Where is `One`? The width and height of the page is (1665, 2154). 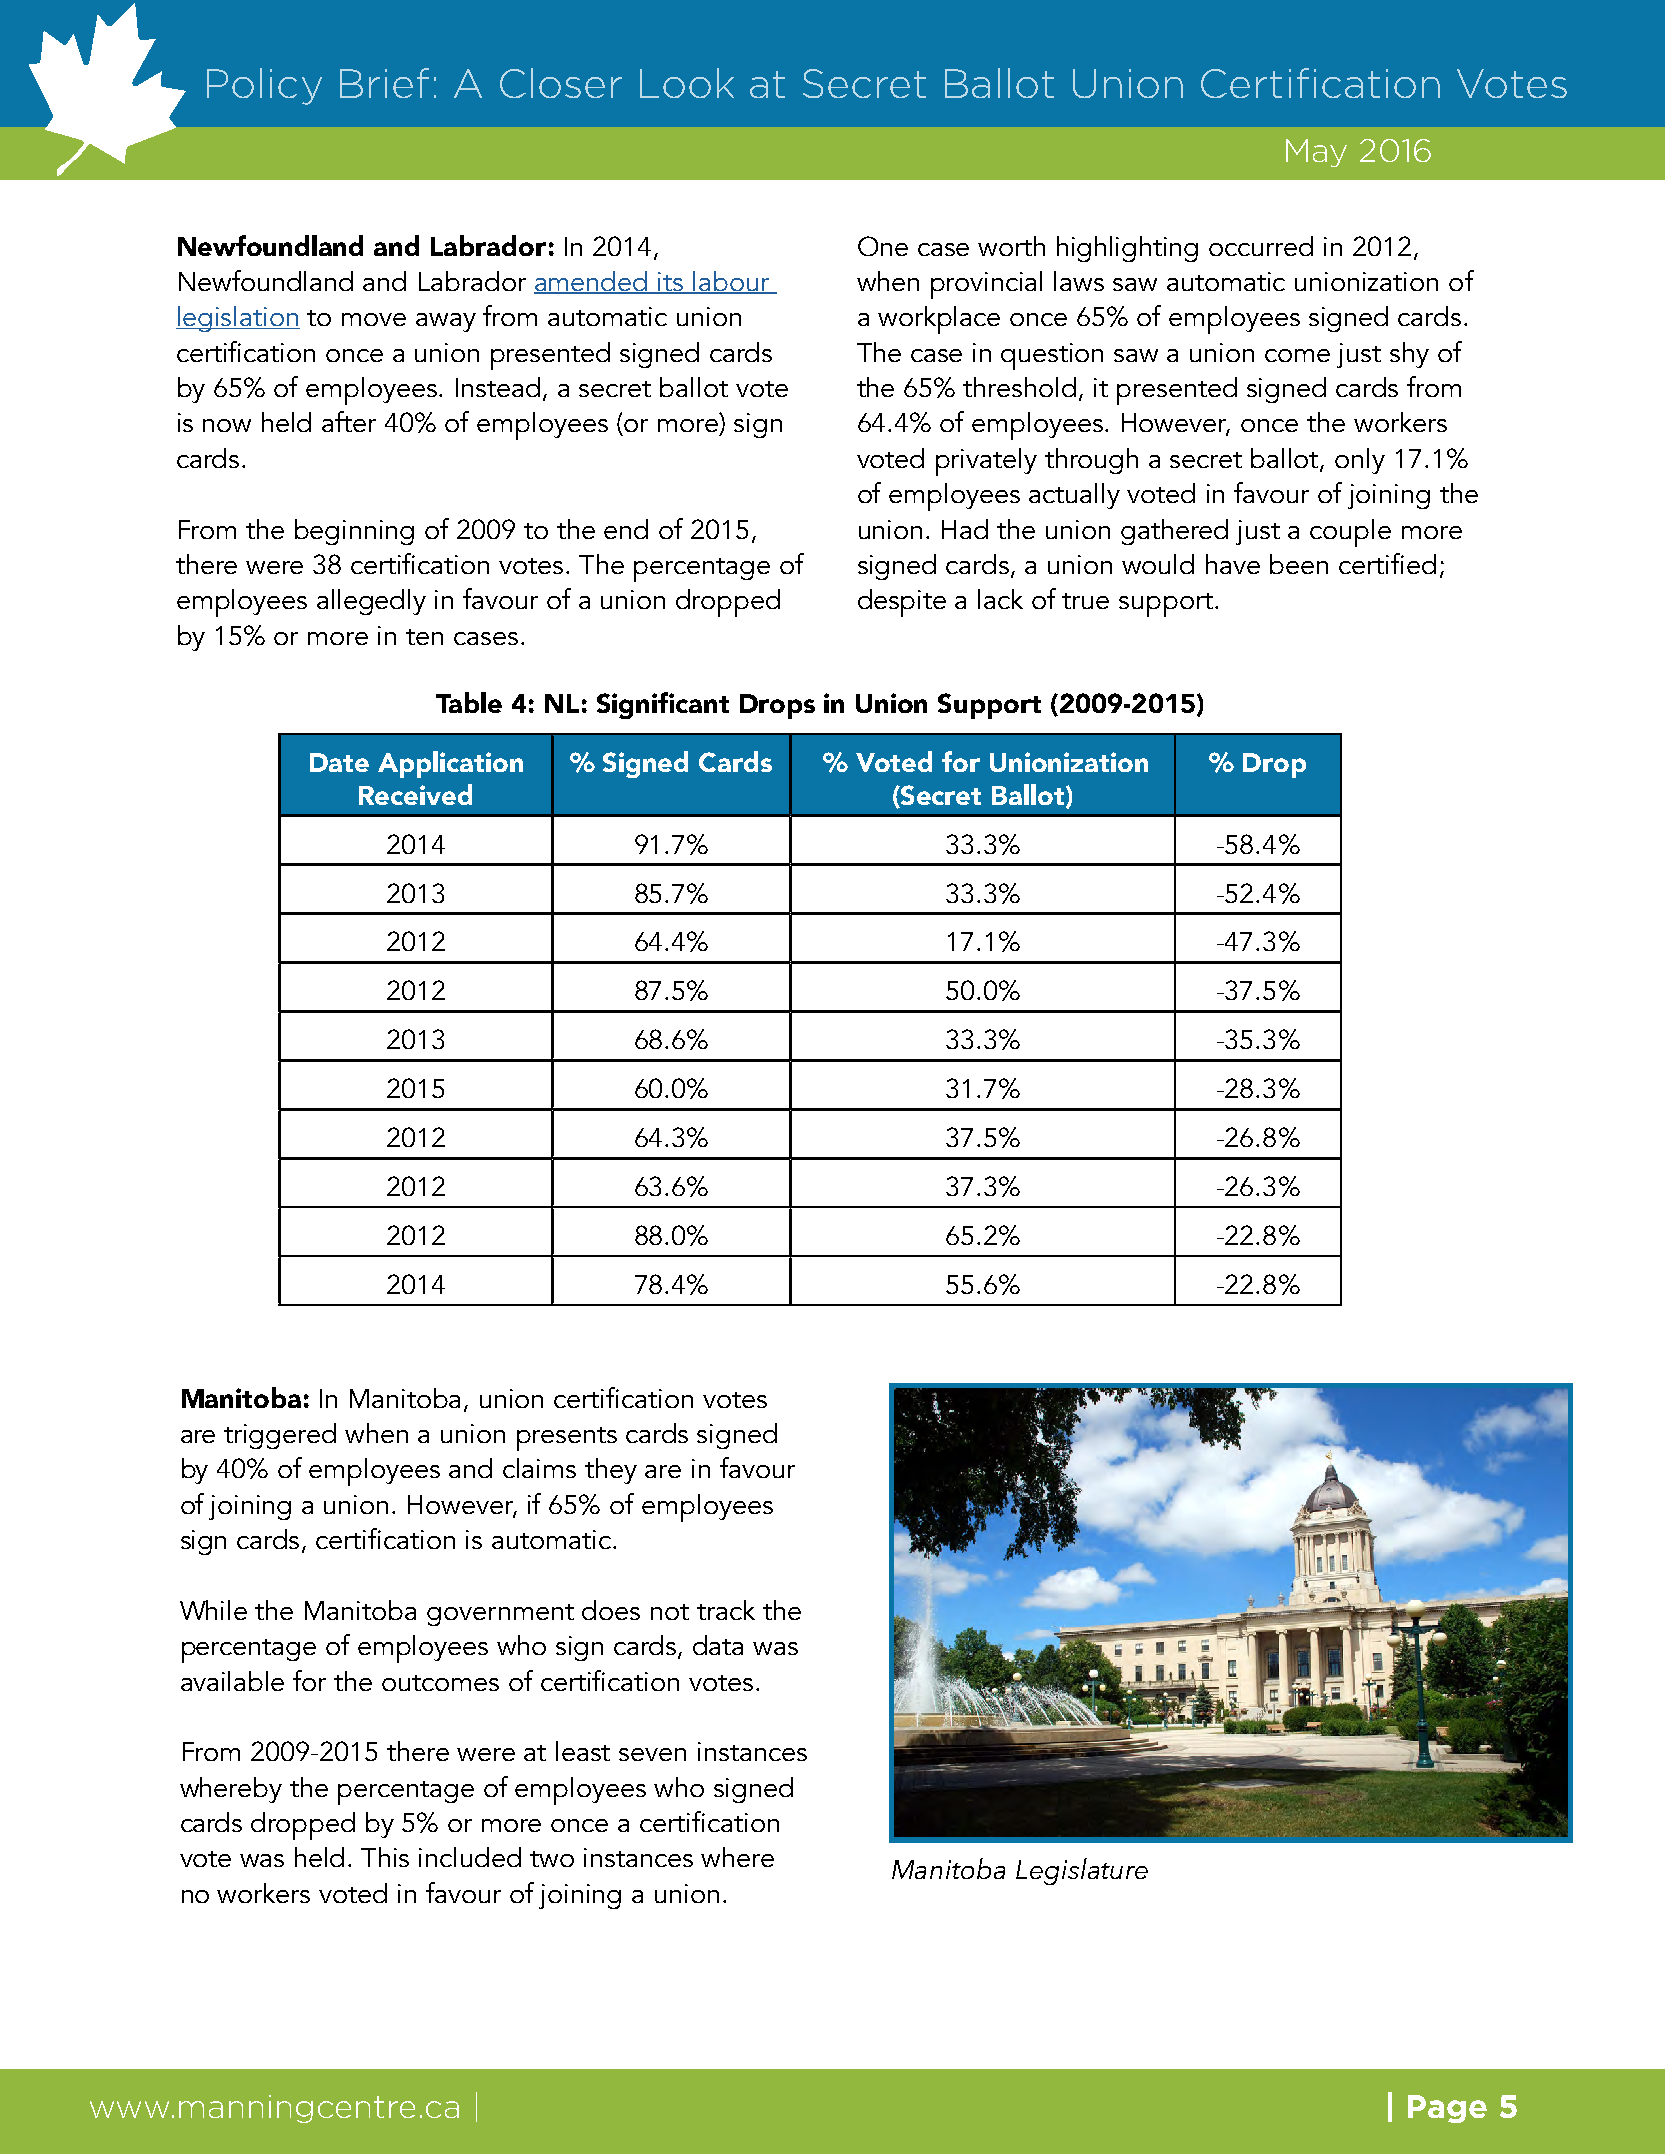 One is located at coordinates (883, 246).
